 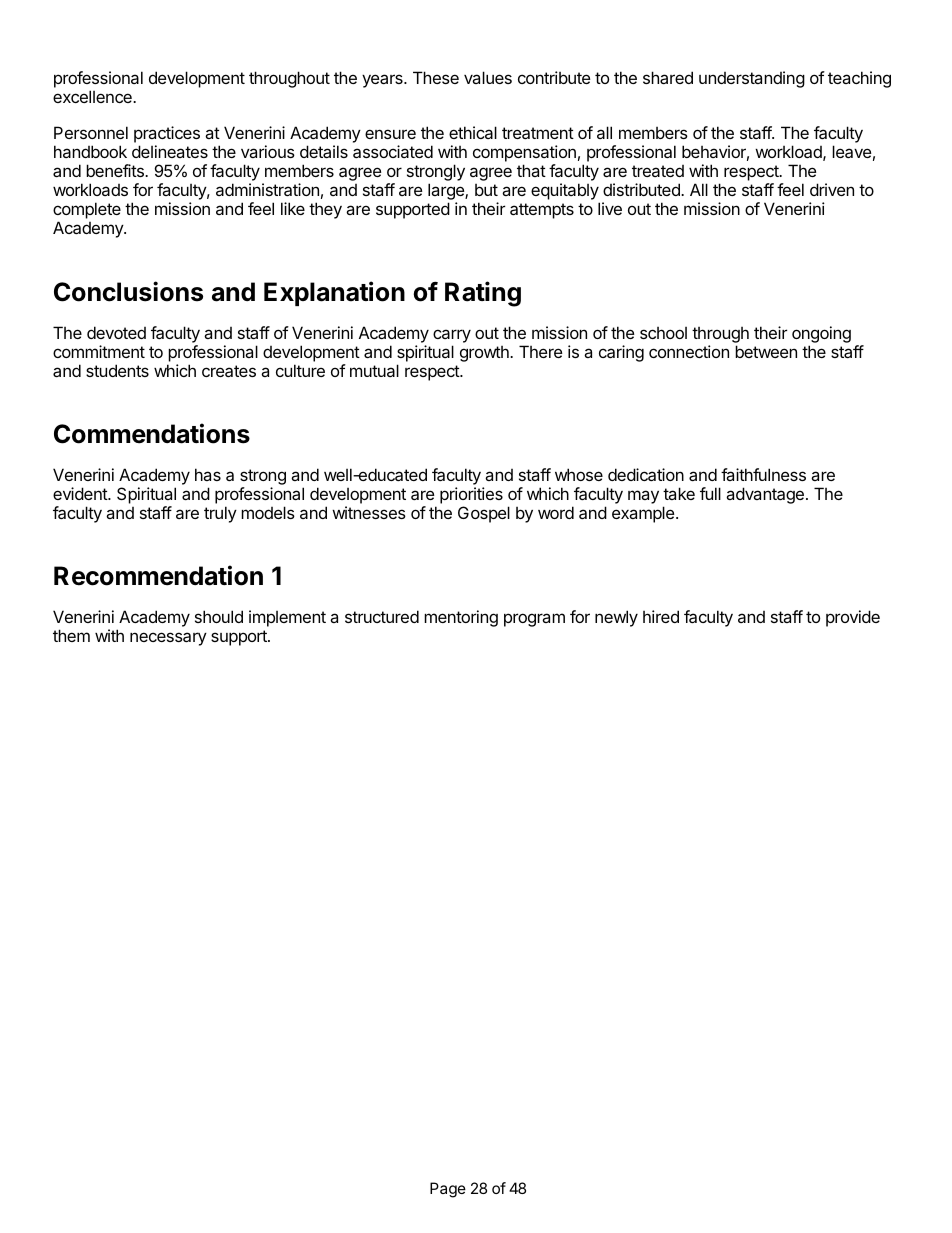 What do you see at coordinates (853, 618) in the page?
I see `provide` at bounding box center [853, 618].
